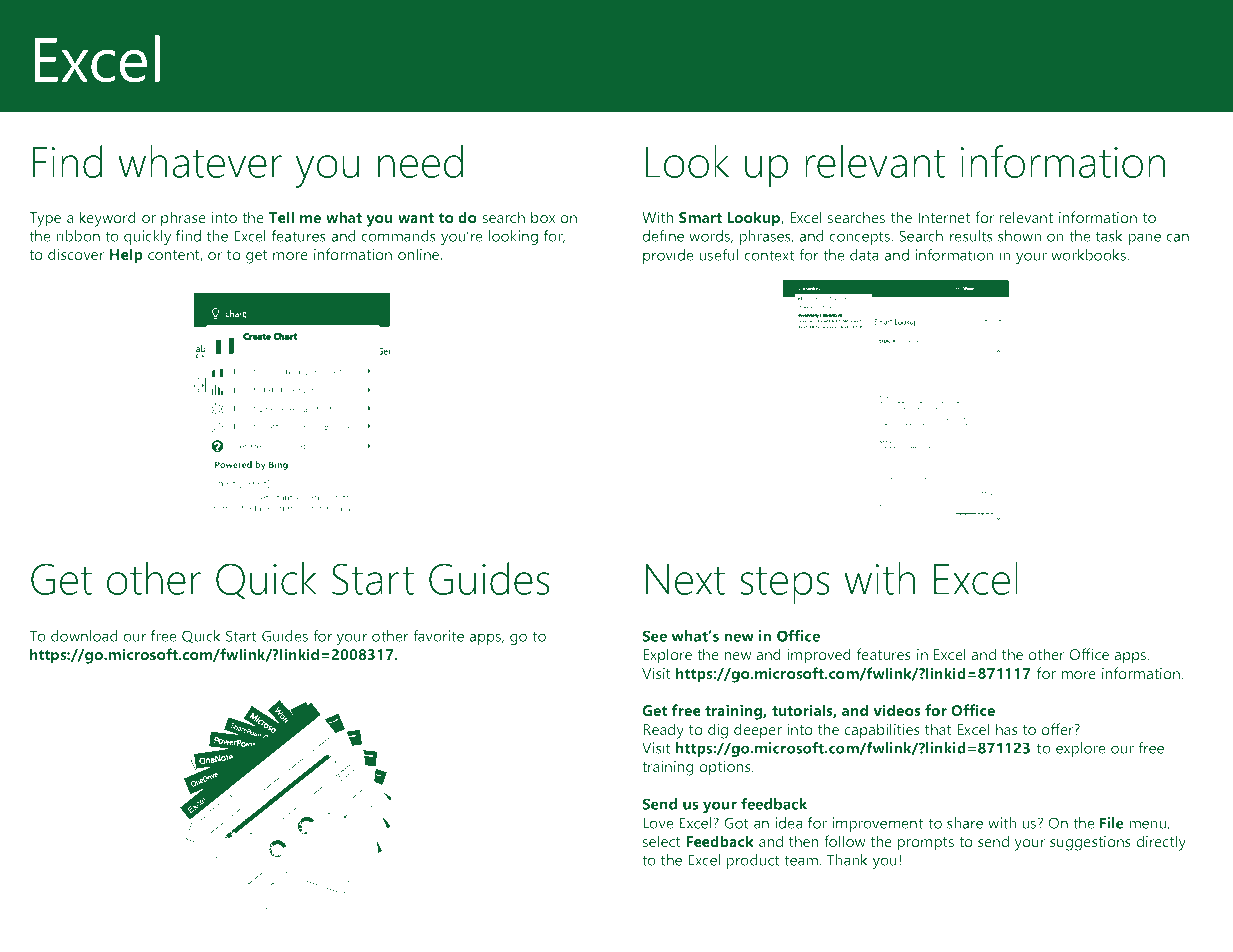 Image resolution: width=1233 pixels, height=952 pixels. Describe the element at coordinates (663, 731) in the screenshot. I see `Ready` at that location.
